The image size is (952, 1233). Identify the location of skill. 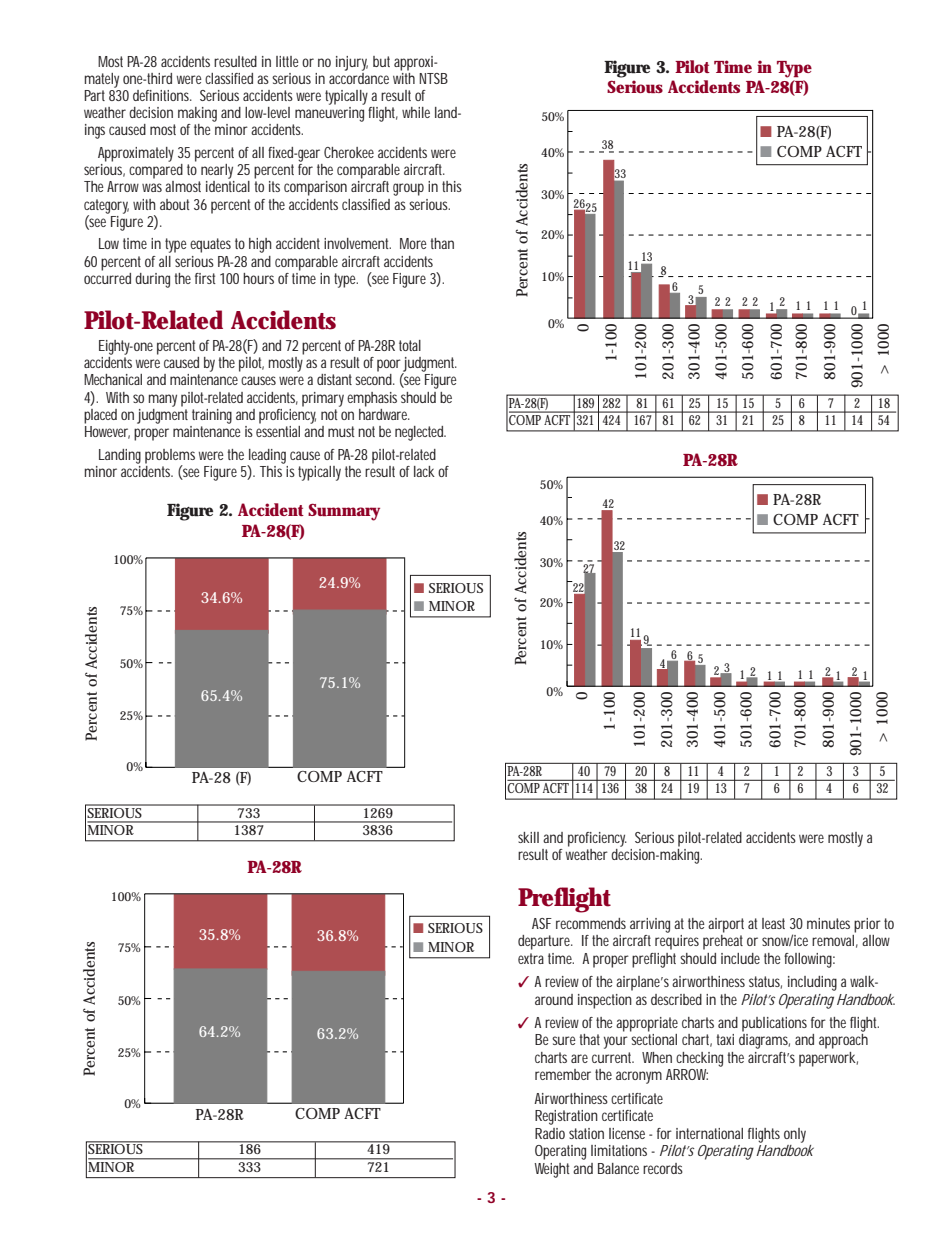
(528, 837).
